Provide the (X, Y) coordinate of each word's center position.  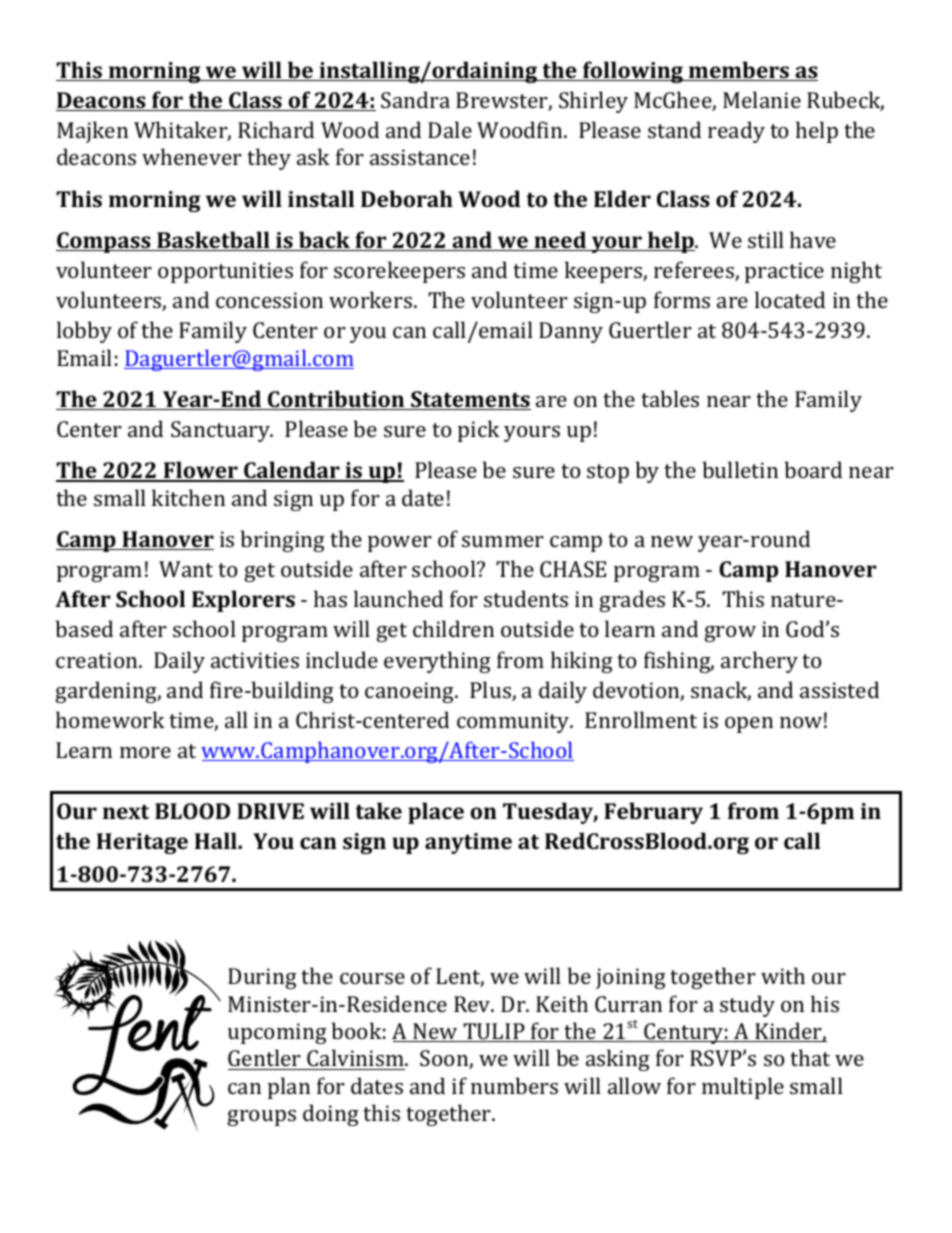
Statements (470, 400)
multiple (743, 1088)
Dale (450, 129)
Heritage (142, 843)
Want (186, 569)
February (653, 813)
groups (261, 1118)
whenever (192, 156)
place (436, 813)
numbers (514, 1085)
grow (730, 634)
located (790, 299)
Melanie (762, 99)
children (453, 628)
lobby (84, 332)
